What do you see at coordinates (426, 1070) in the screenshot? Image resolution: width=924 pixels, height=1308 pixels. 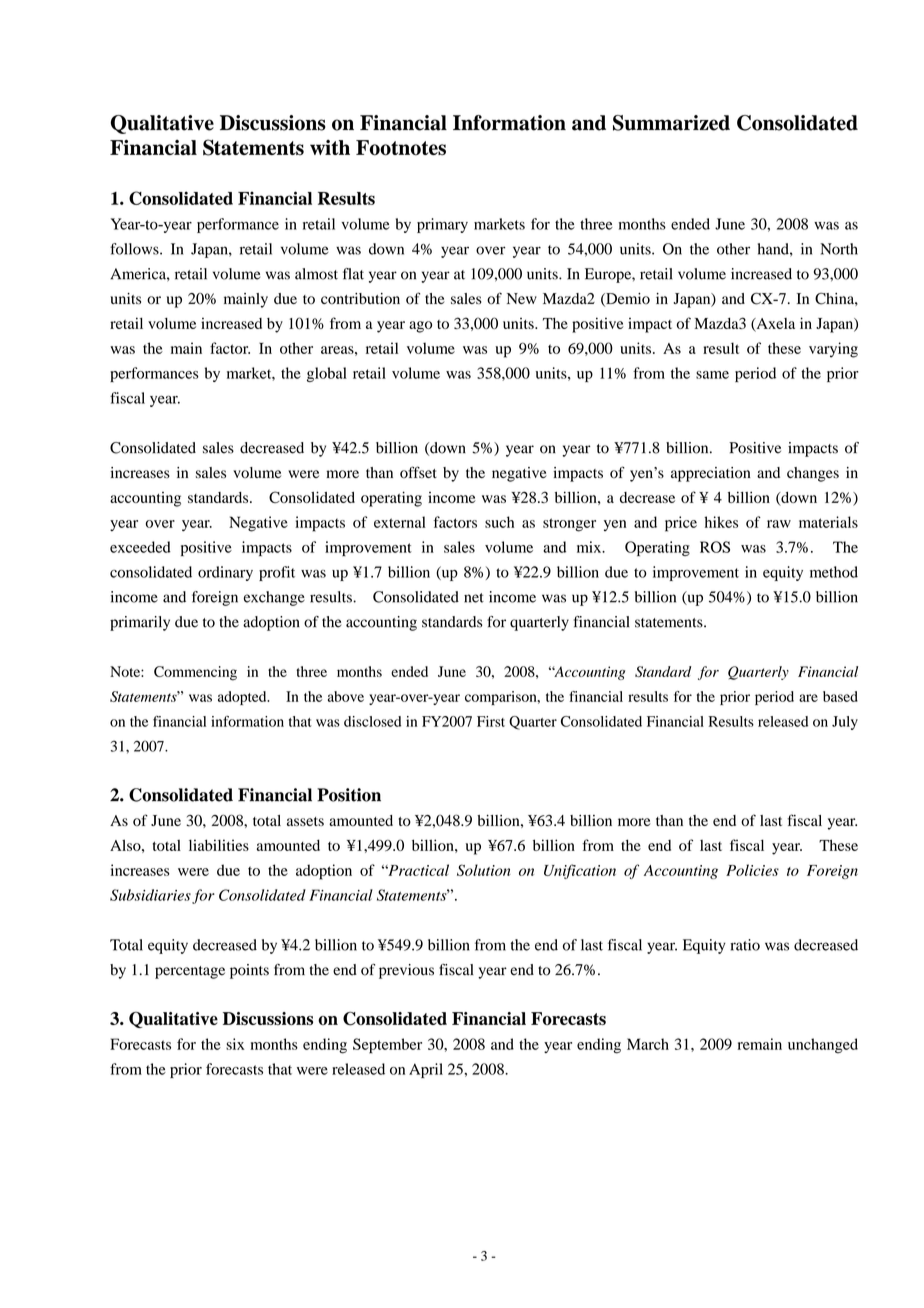 I see `April` at bounding box center [426, 1070].
